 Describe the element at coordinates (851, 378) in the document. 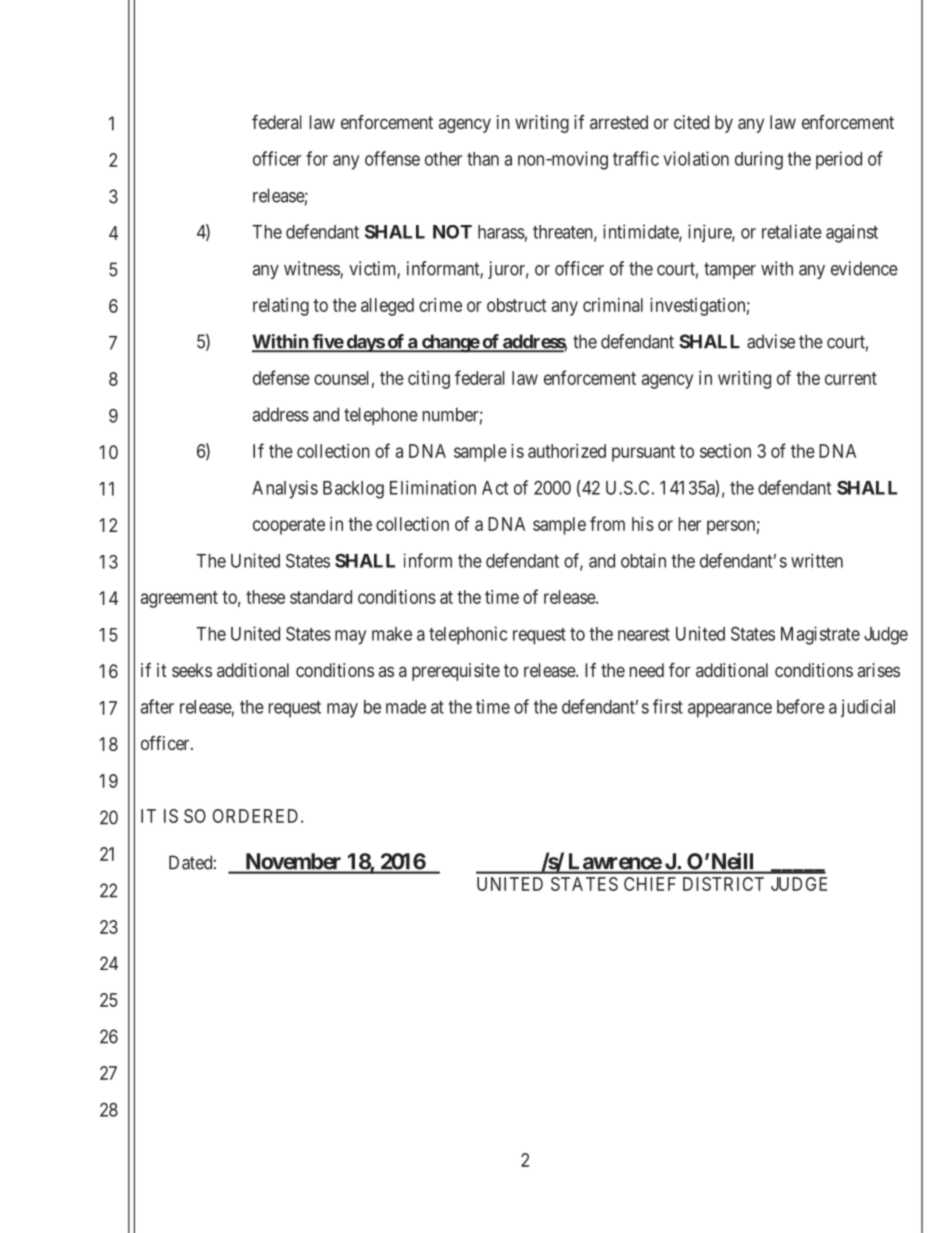

I see `current` at that location.
